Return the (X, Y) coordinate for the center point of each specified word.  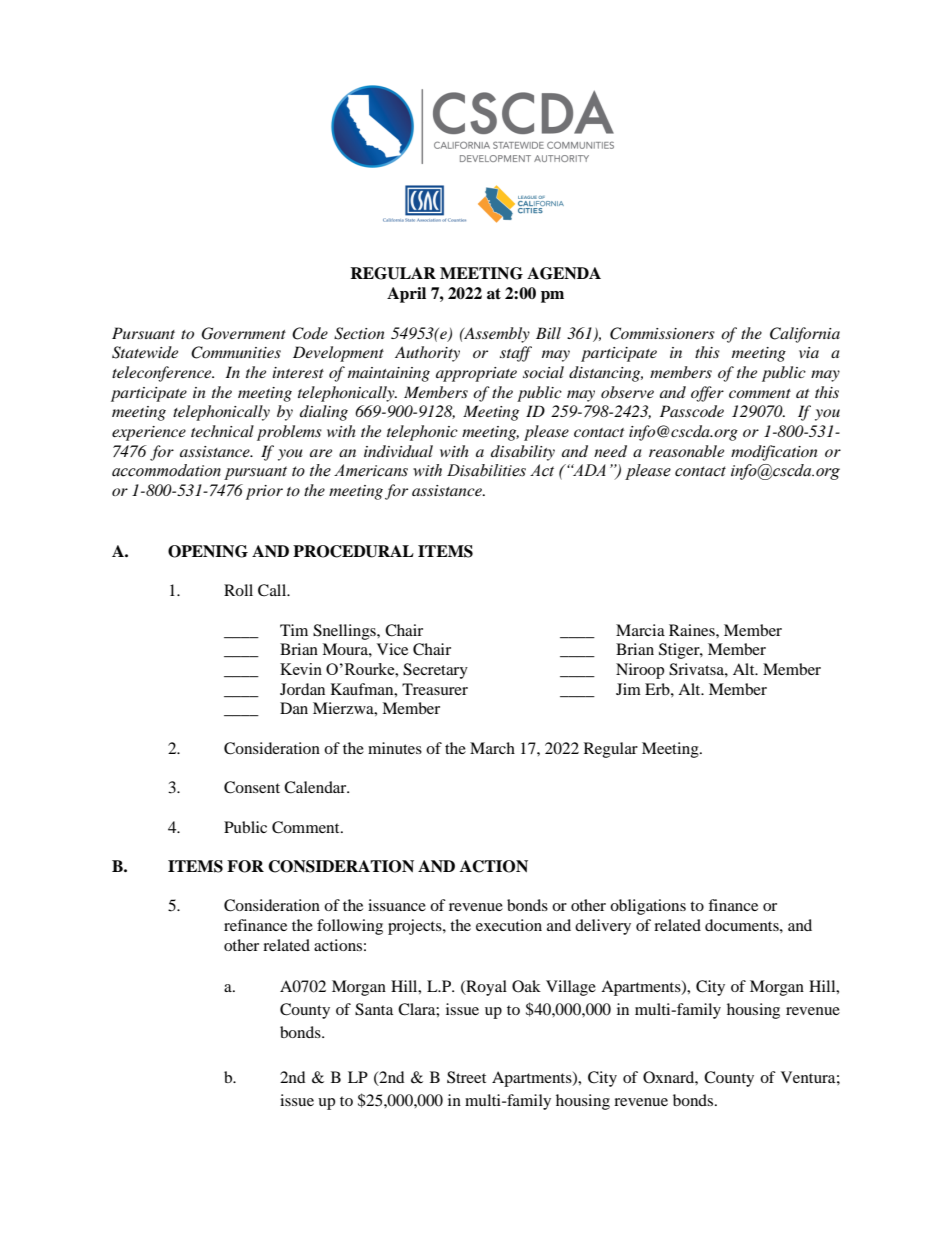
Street (466, 1077)
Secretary (435, 671)
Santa (374, 1009)
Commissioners (662, 333)
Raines (693, 630)
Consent (252, 787)
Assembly (496, 335)
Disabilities (486, 470)
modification (774, 453)
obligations (648, 907)
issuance (397, 905)
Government (243, 333)
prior (264, 492)
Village (571, 988)
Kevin (301, 669)
